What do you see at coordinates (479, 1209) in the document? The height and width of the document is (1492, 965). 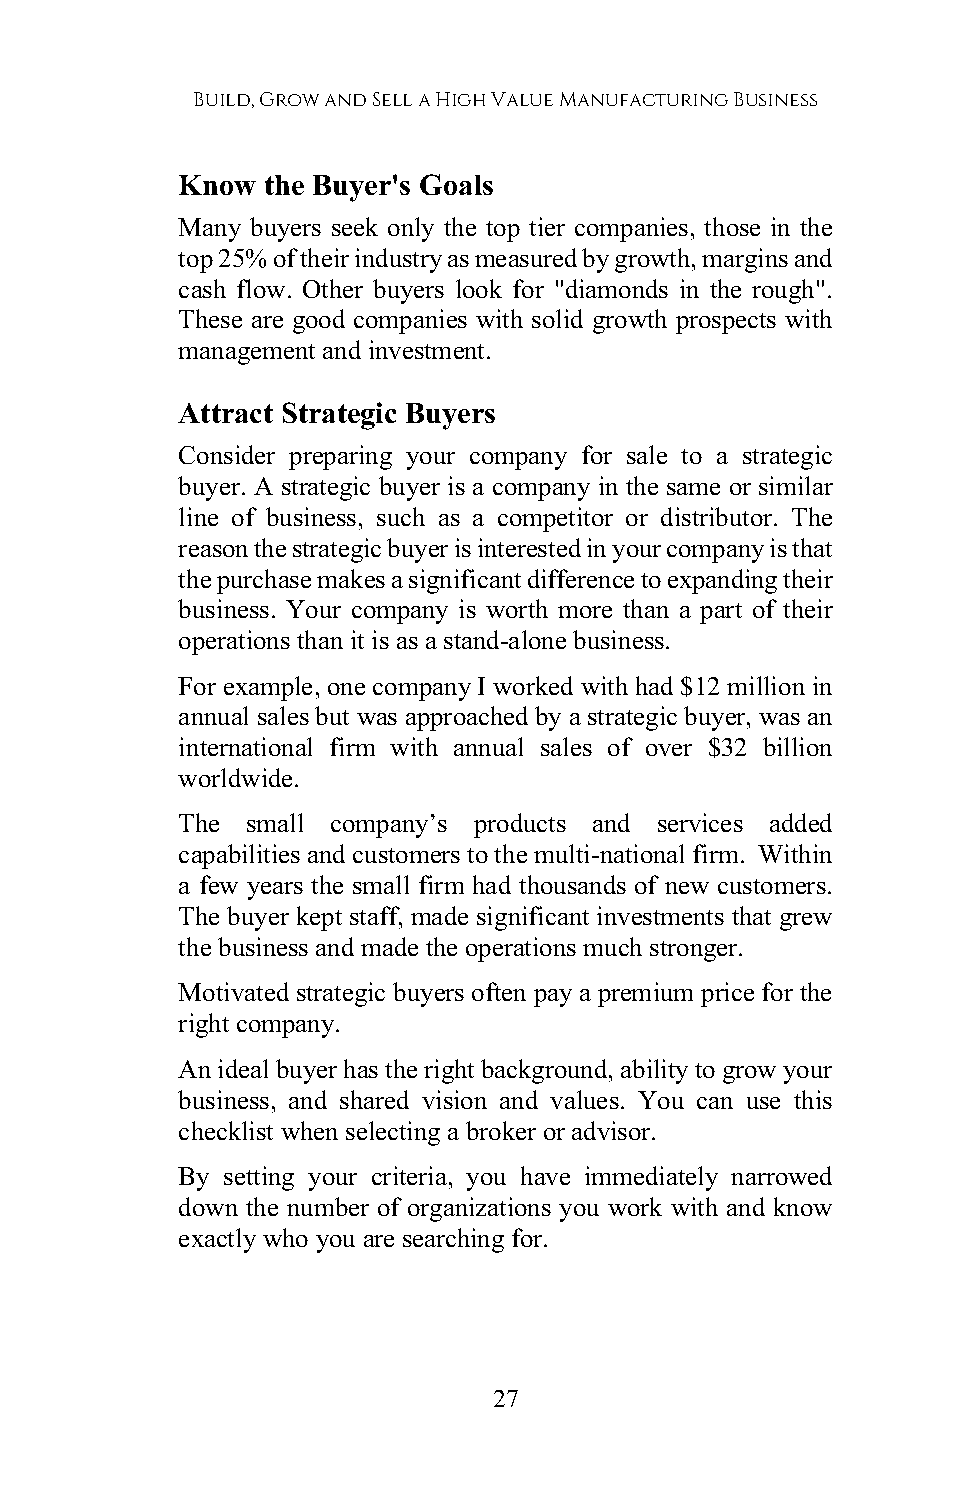 I see `organizations` at bounding box center [479, 1209].
